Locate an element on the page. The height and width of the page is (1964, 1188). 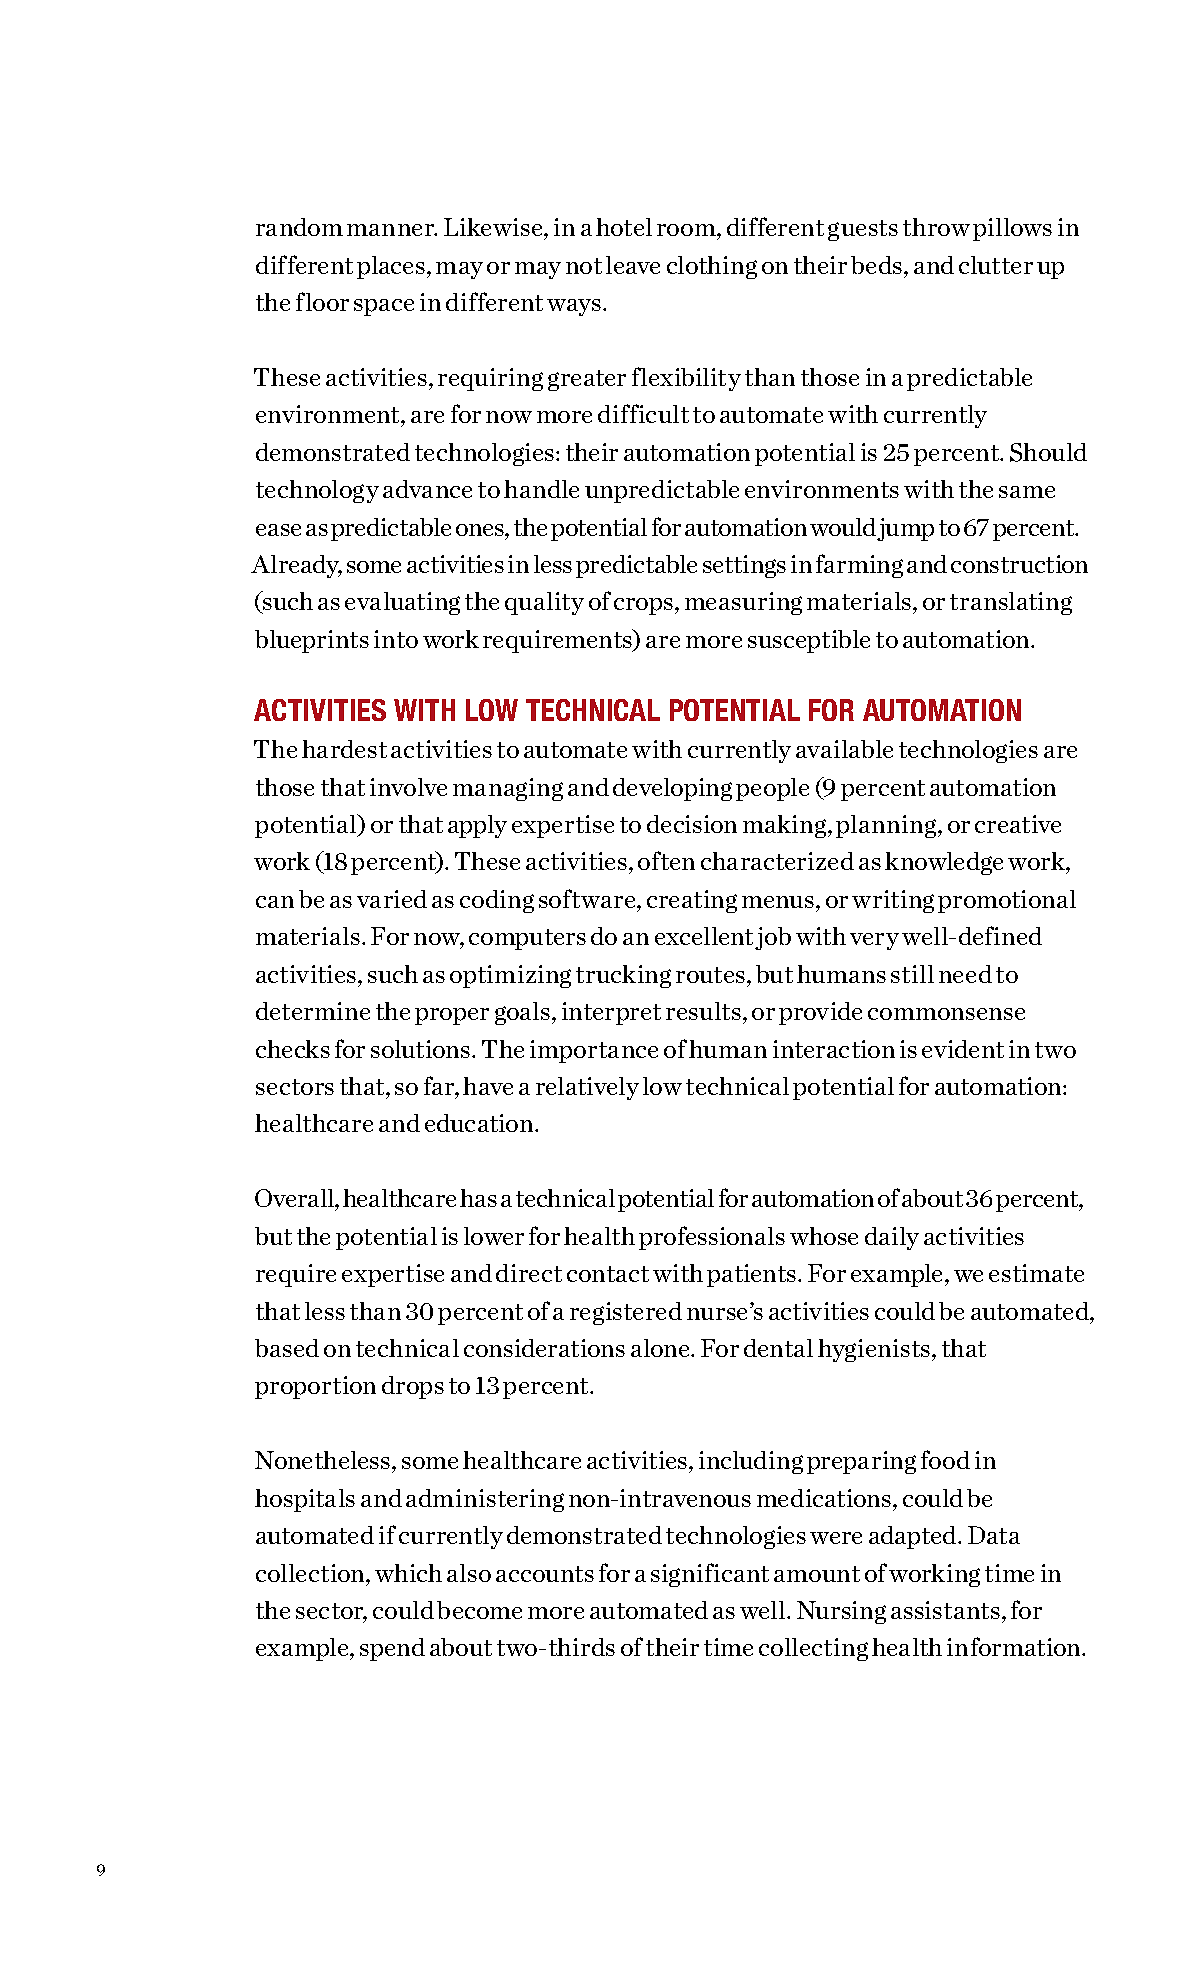
leave is located at coordinates (633, 265).
